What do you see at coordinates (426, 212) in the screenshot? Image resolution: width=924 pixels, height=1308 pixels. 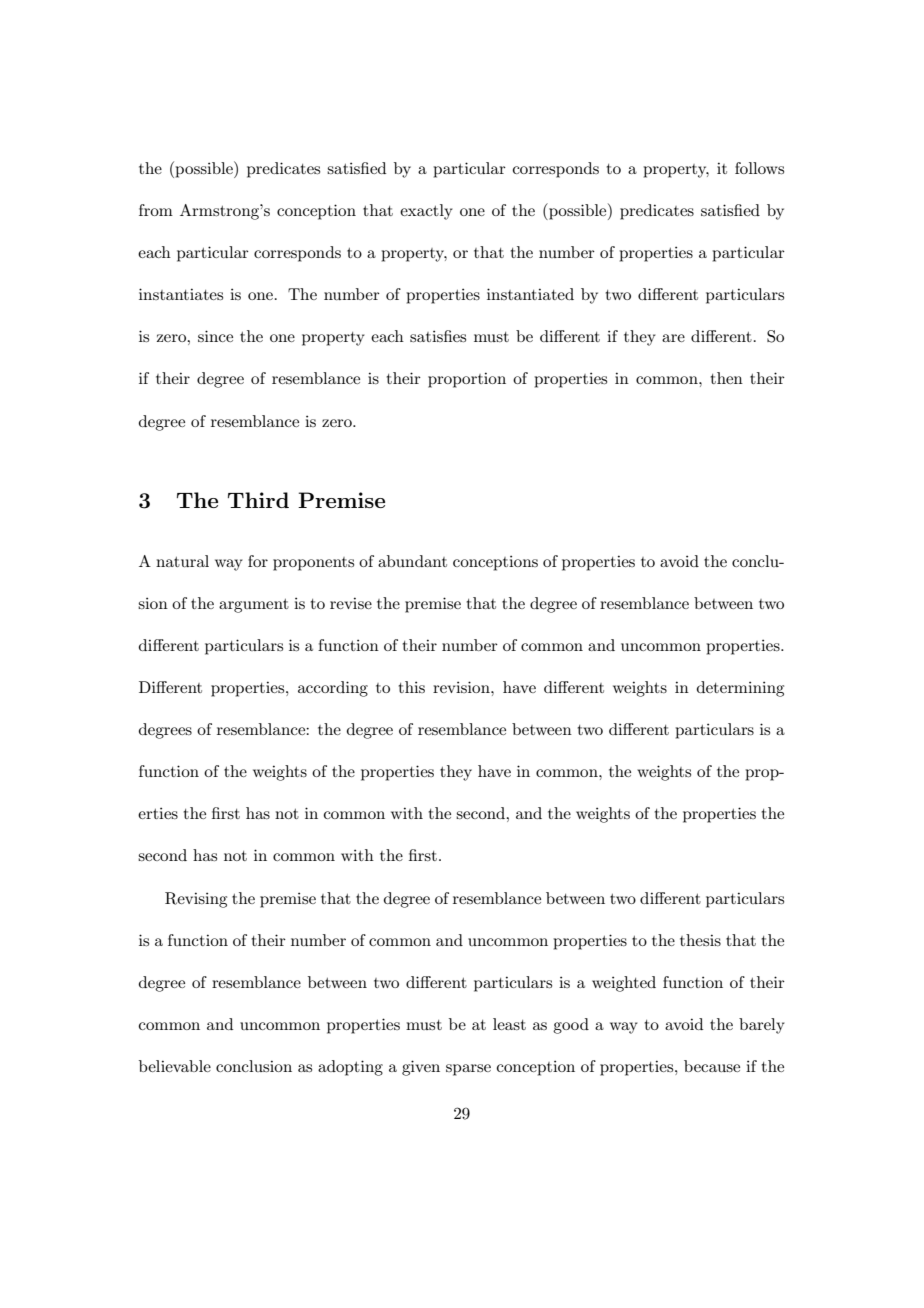 I see `exactly` at bounding box center [426, 212].
